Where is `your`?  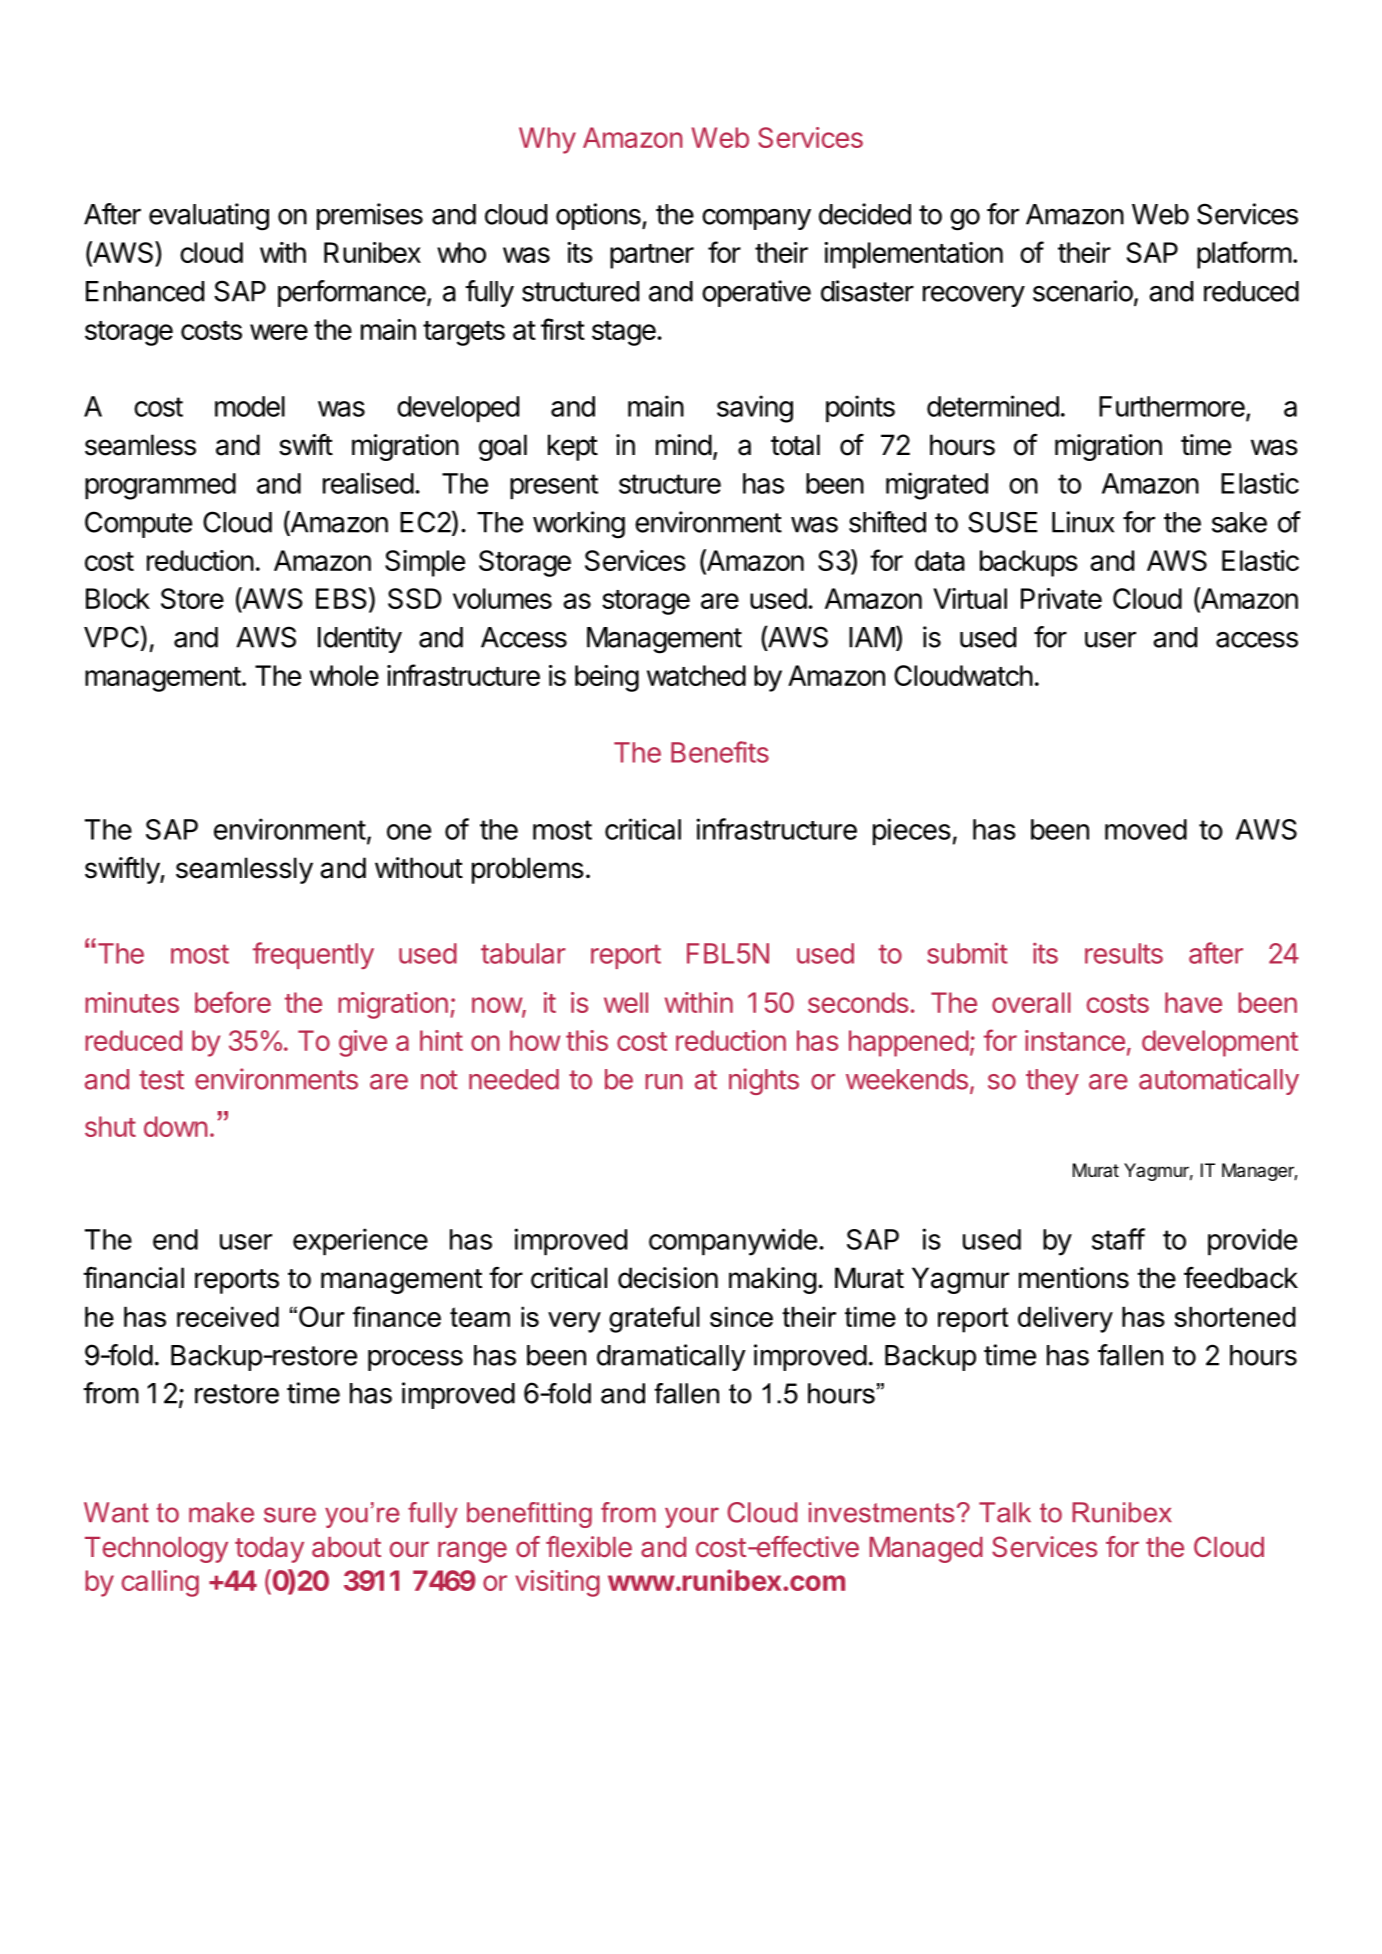
your is located at coordinates (692, 1517).
